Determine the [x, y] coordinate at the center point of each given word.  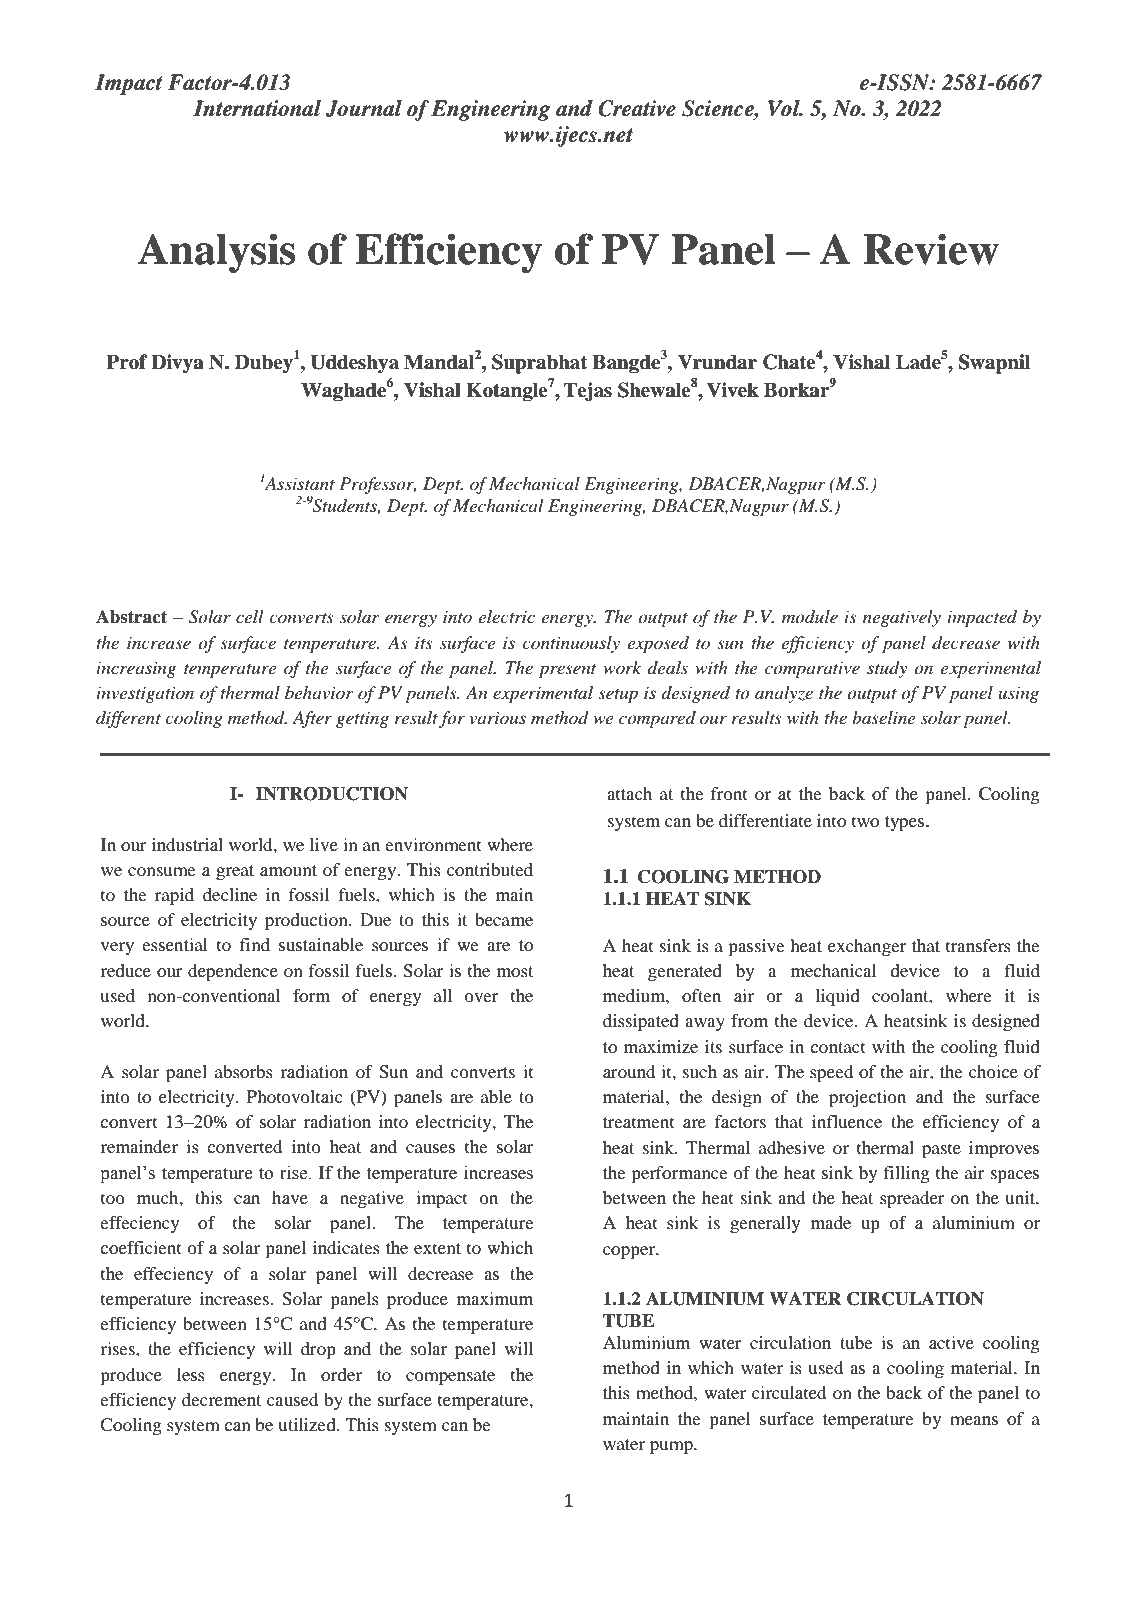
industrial [187, 844]
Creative [637, 108]
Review [931, 249]
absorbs [244, 1071]
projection [867, 1098]
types [904, 823]
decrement [221, 1399]
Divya [177, 364]
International [257, 108]
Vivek [732, 390]
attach [629, 793]
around [629, 1071]
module [810, 617]
